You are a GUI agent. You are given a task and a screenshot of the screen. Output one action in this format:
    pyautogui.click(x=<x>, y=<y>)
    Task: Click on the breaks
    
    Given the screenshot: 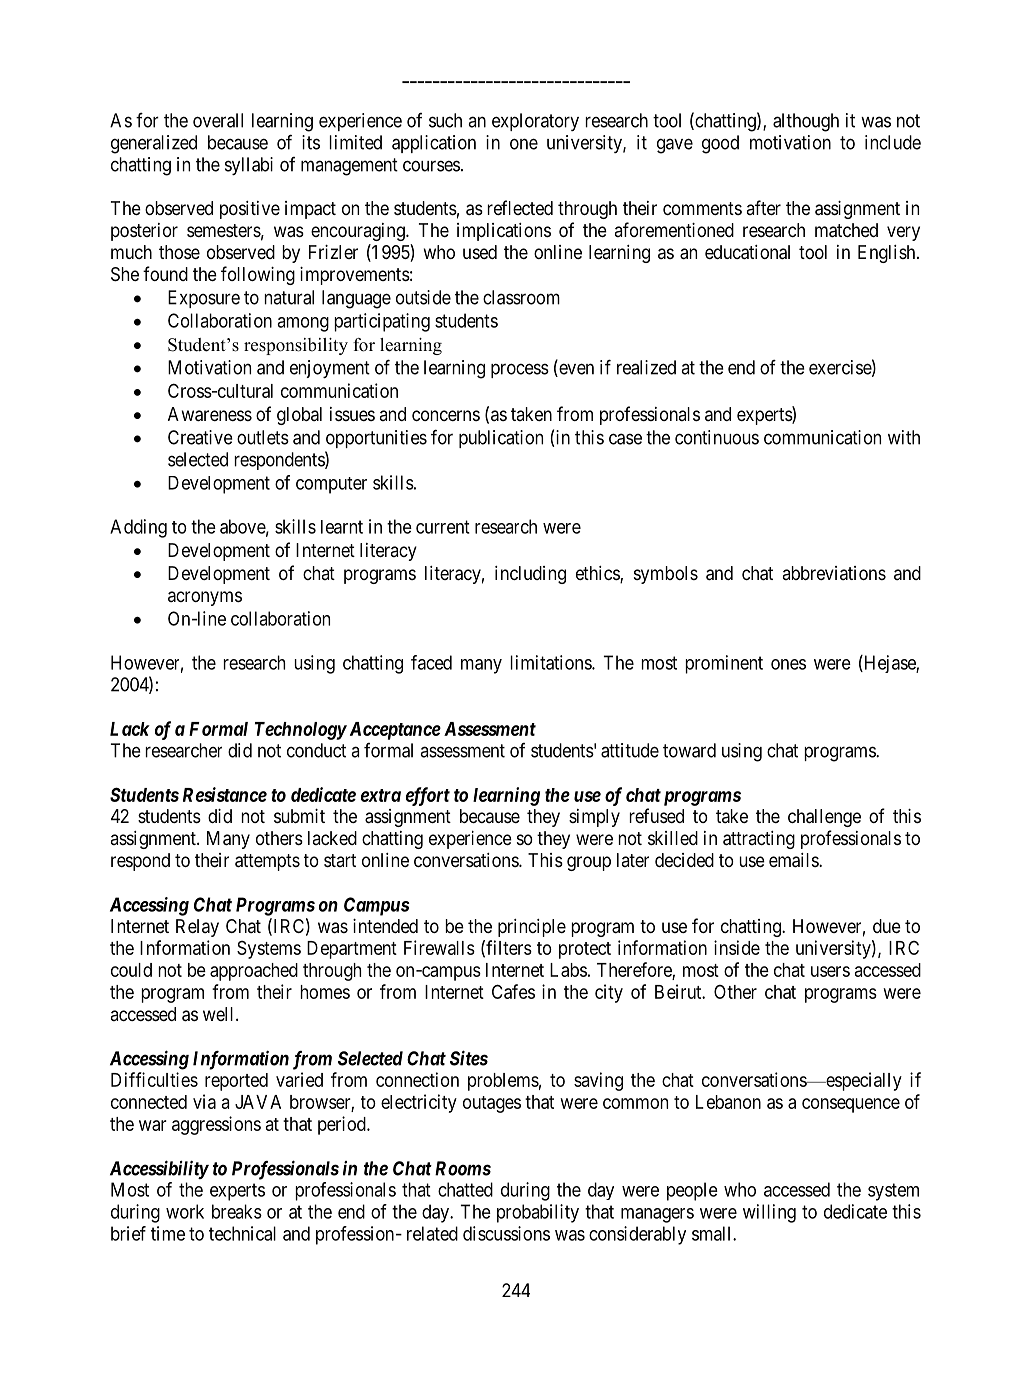 What is the action you would take?
    pyautogui.click(x=237, y=1211)
